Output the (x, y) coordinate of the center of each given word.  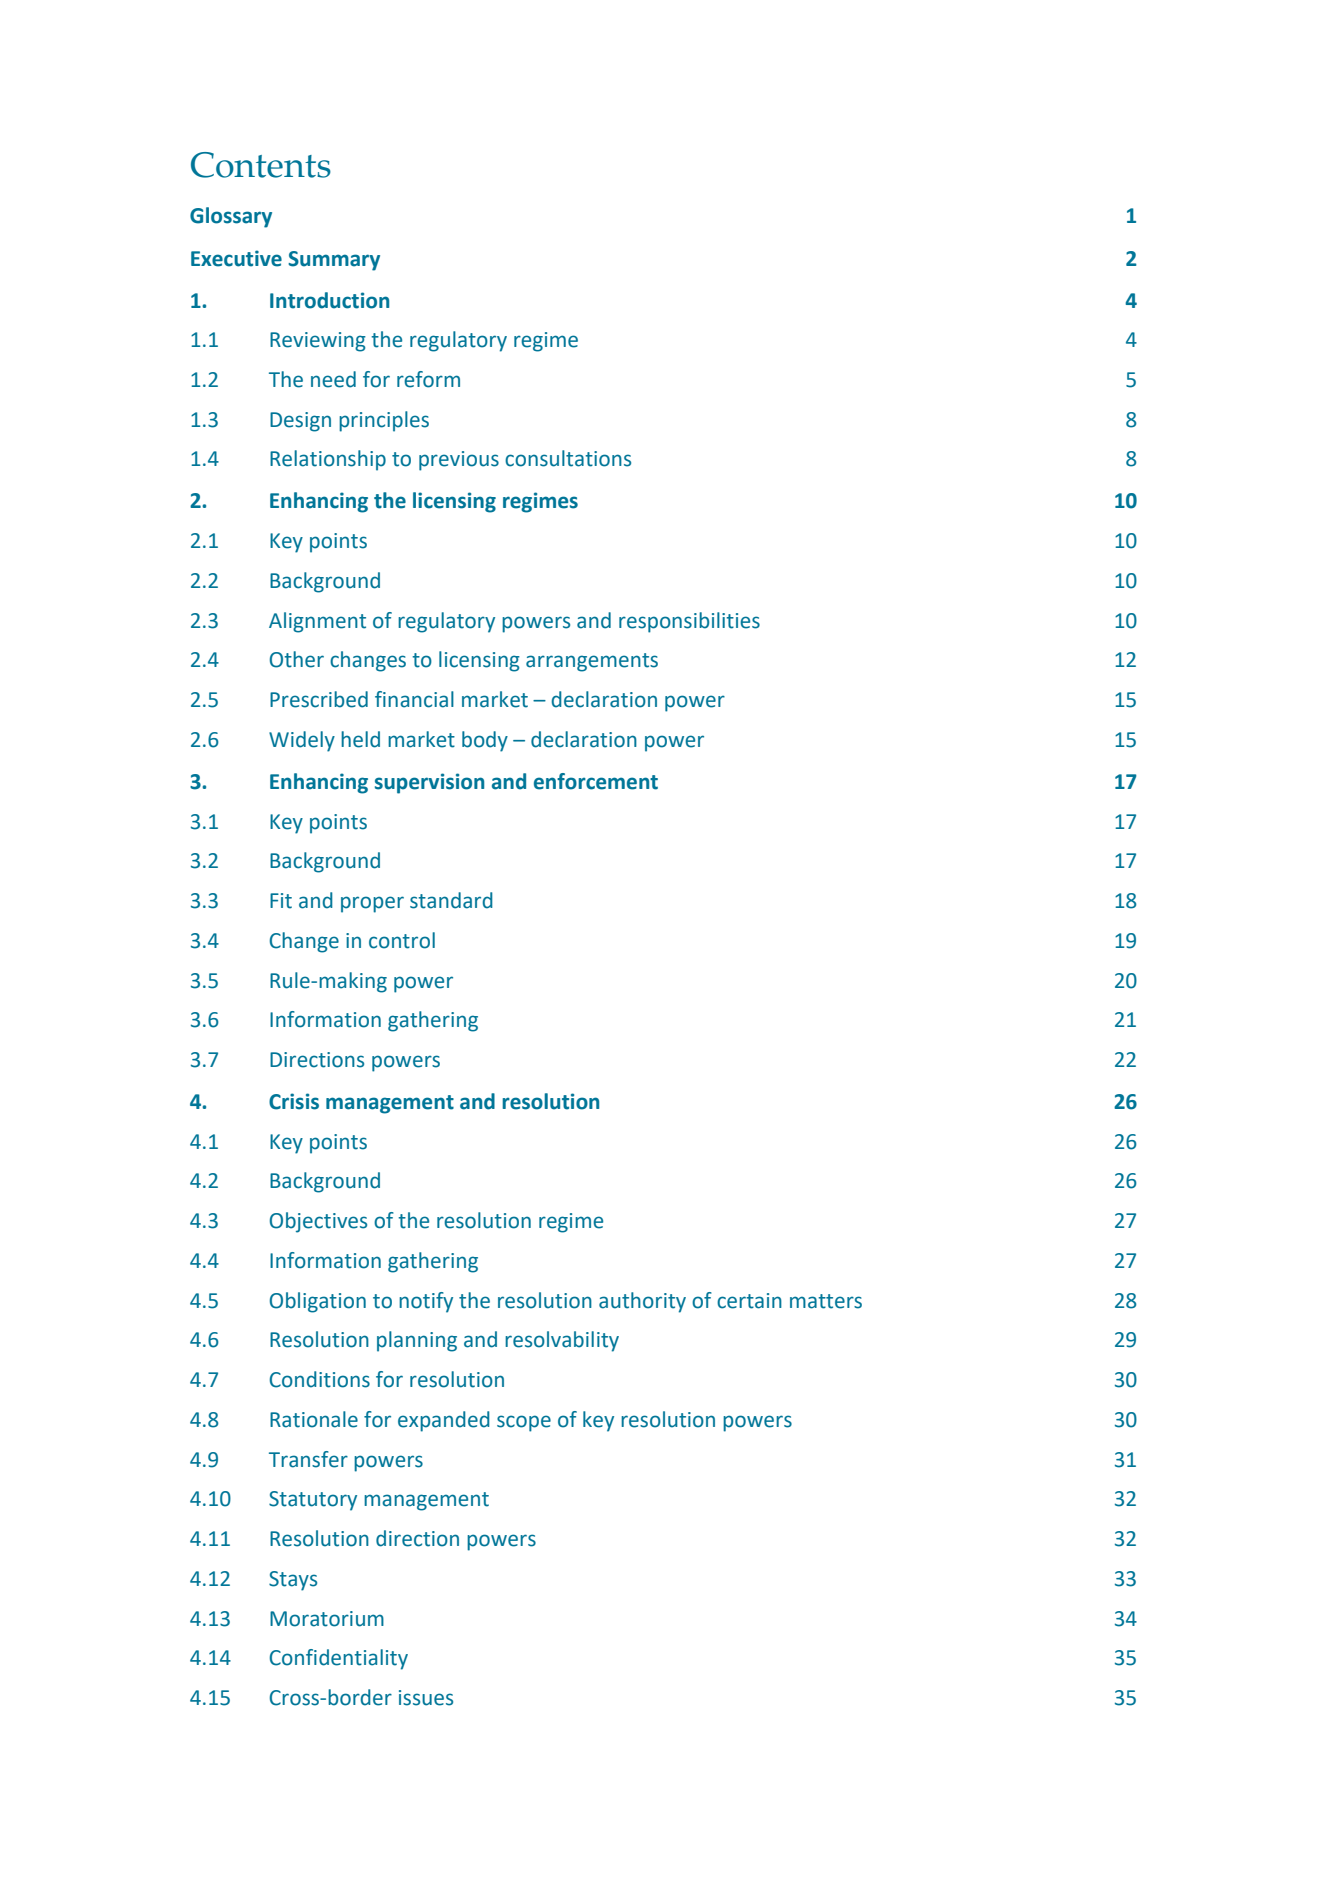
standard (451, 900)
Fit (281, 901)
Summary (334, 261)
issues (426, 1698)
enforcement (596, 781)
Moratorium (327, 1619)
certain (749, 1301)
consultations (568, 458)
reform (428, 379)
